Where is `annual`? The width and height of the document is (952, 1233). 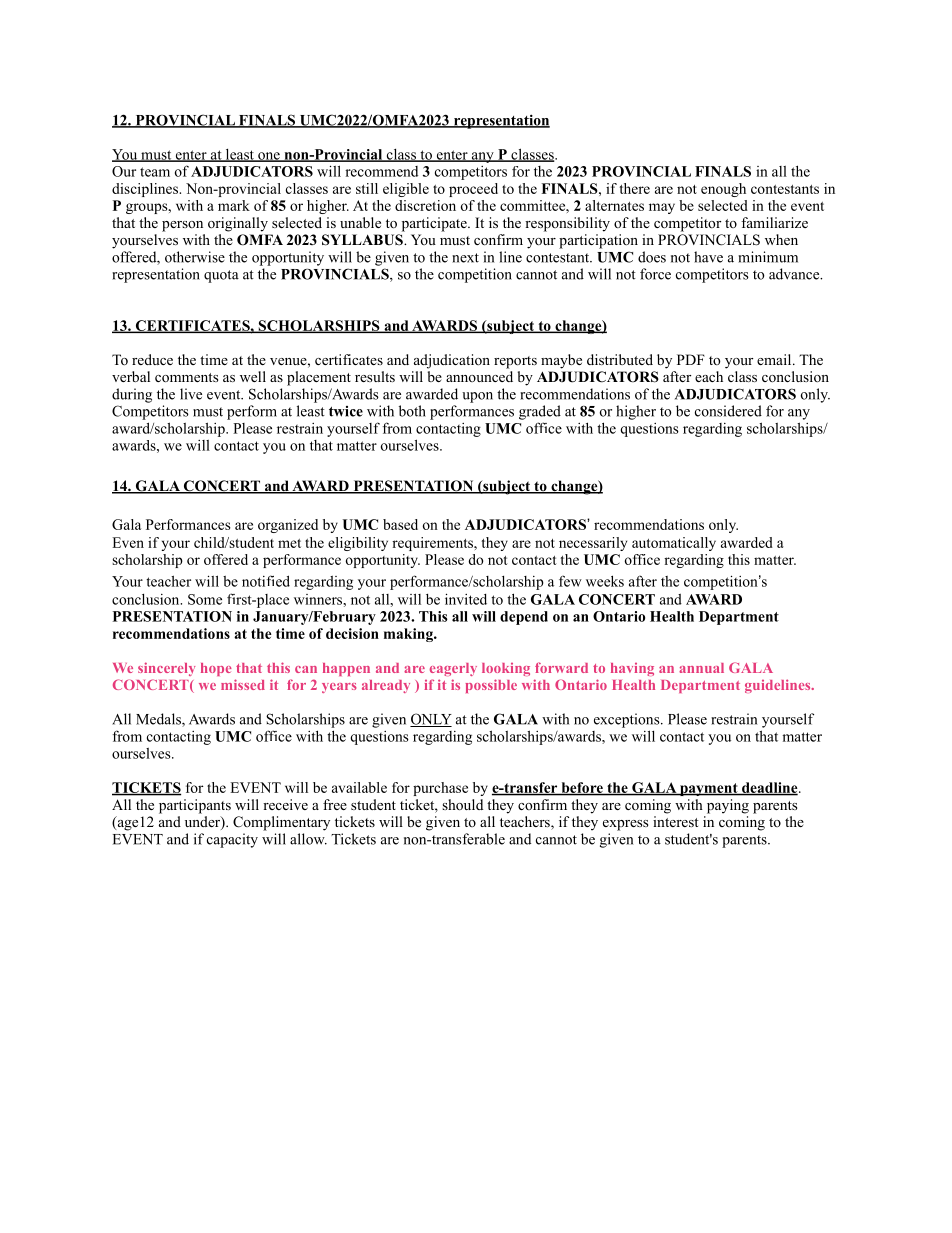 annual is located at coordinates (701, 668).
